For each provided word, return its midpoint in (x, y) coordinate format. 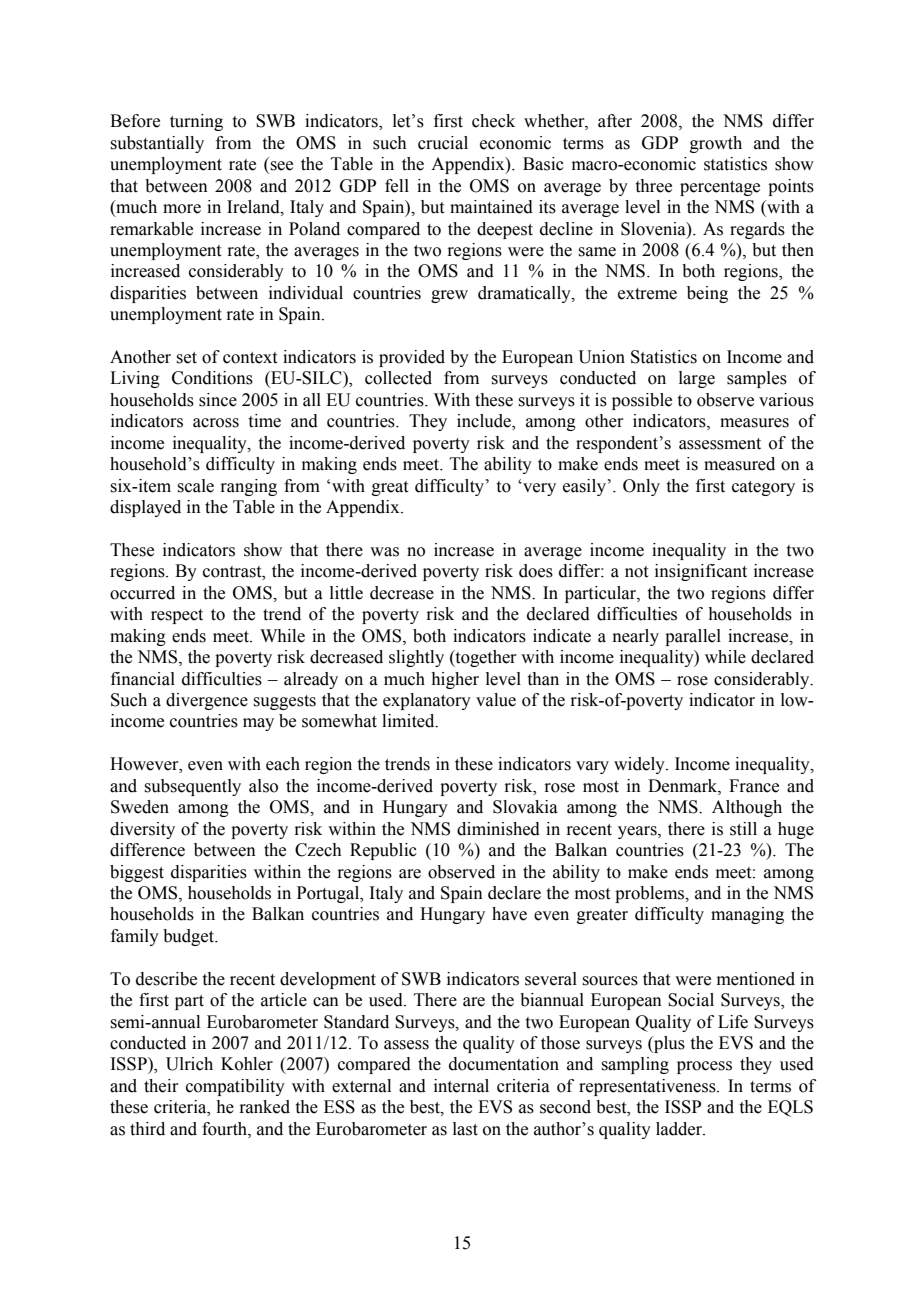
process (704, 1067)
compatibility (235, 1087)
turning (196, 122)
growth (716, 144)
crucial (443, 143)
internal (461, 1086)
